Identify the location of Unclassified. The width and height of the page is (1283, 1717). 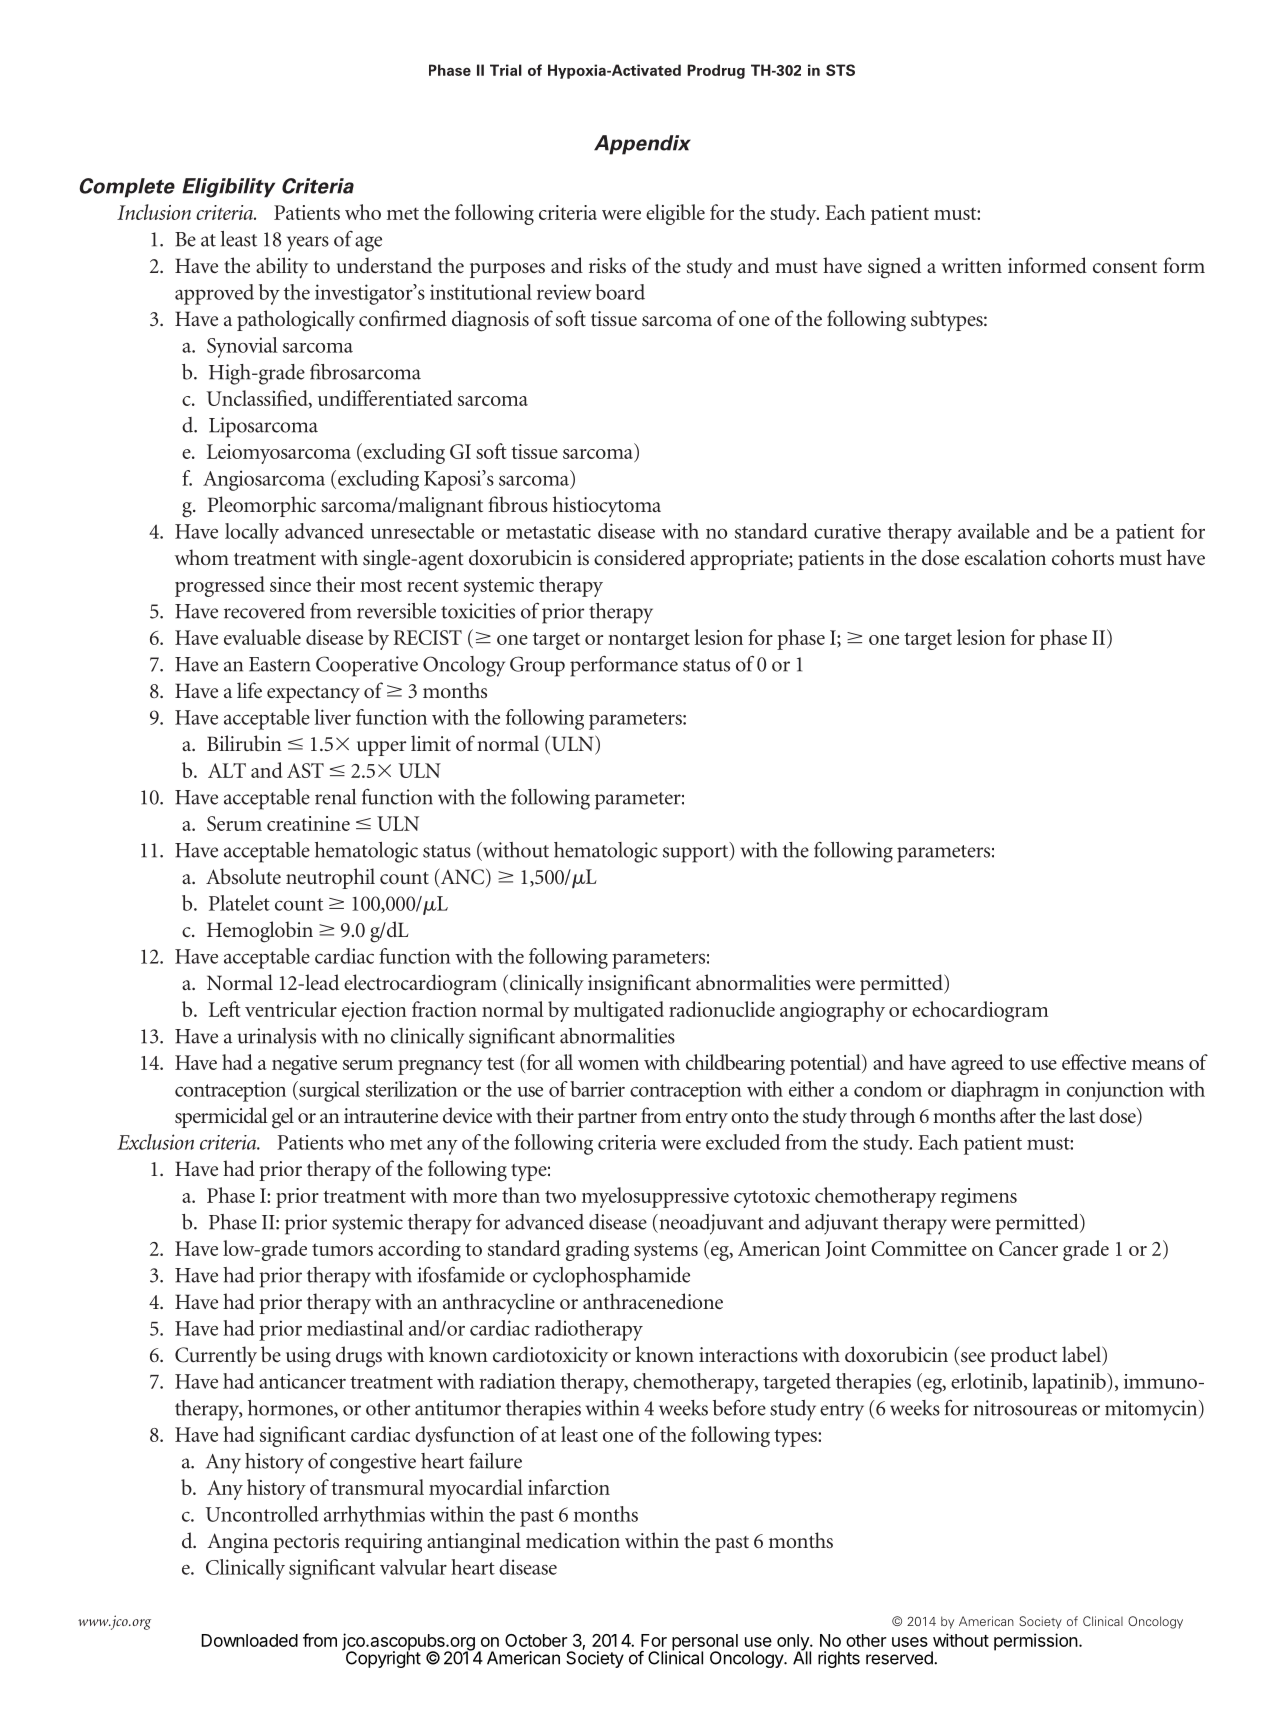
(258, 399).
